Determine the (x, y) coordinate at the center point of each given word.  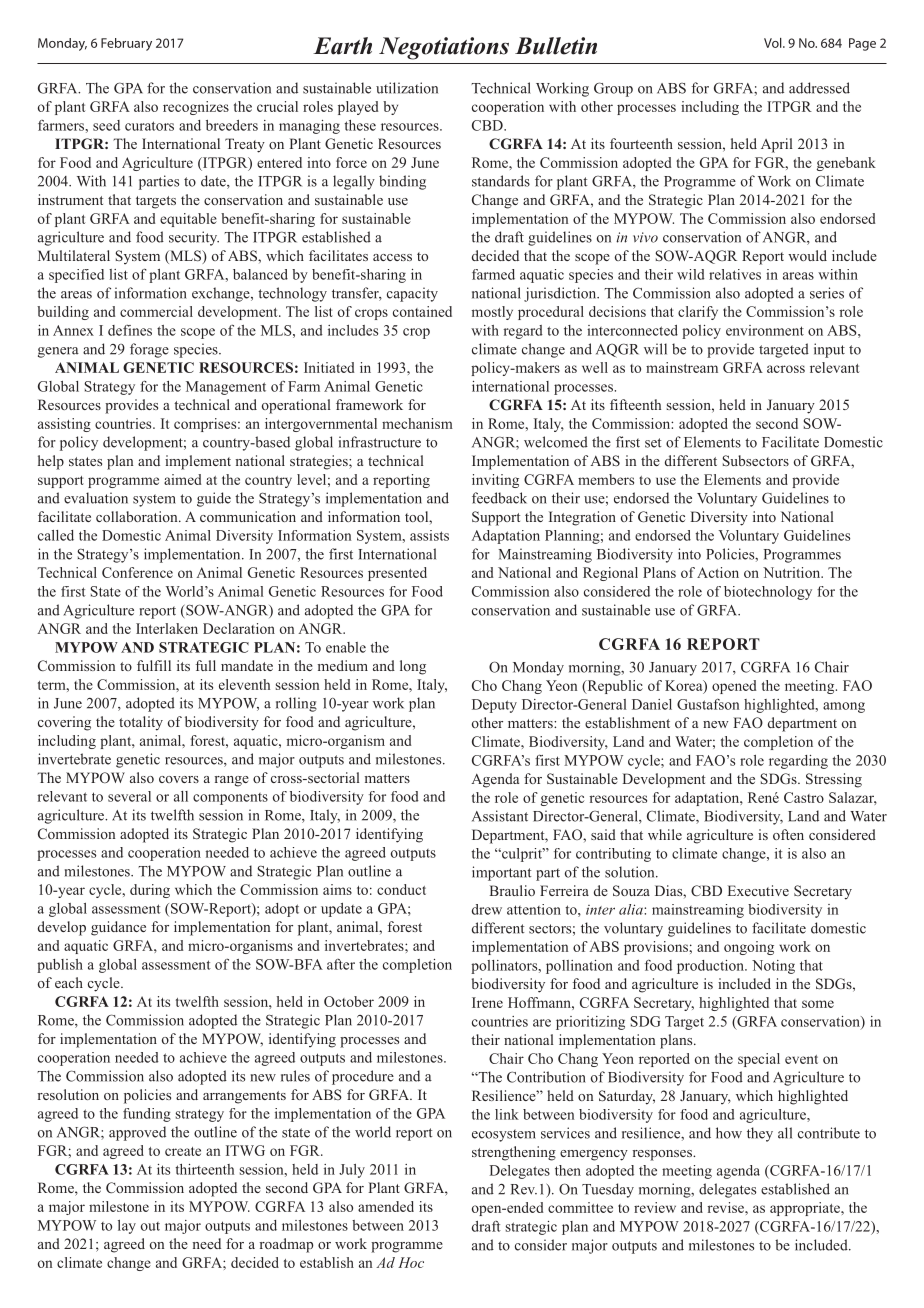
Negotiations (444, 48)
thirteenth (205, 1169)
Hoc (411, 1262)
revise (727, 1207)
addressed (819, 88)
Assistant (500, 816)
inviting (495, 481)
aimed (183, 479)
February (126, 44)
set (653, 443)
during (150, 891)
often (788, 834)
